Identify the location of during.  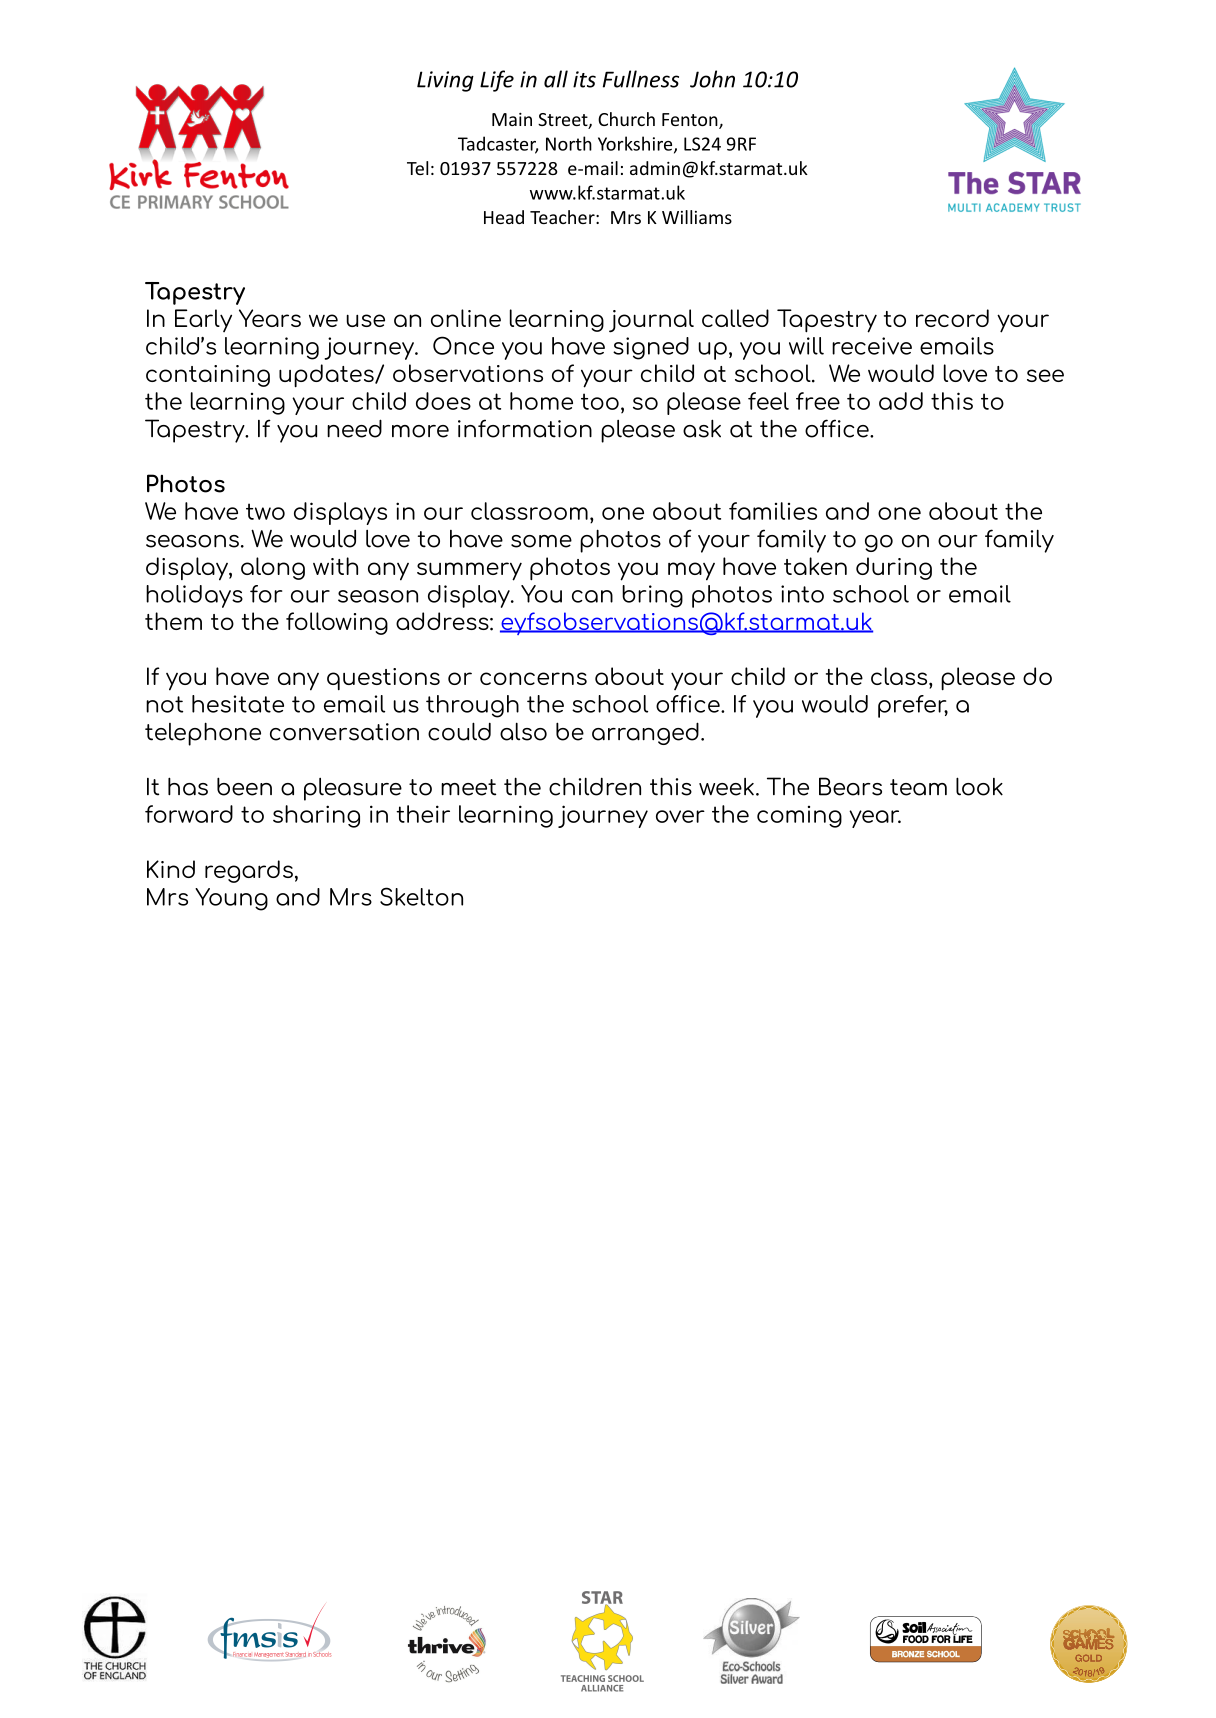
(894, 568).
